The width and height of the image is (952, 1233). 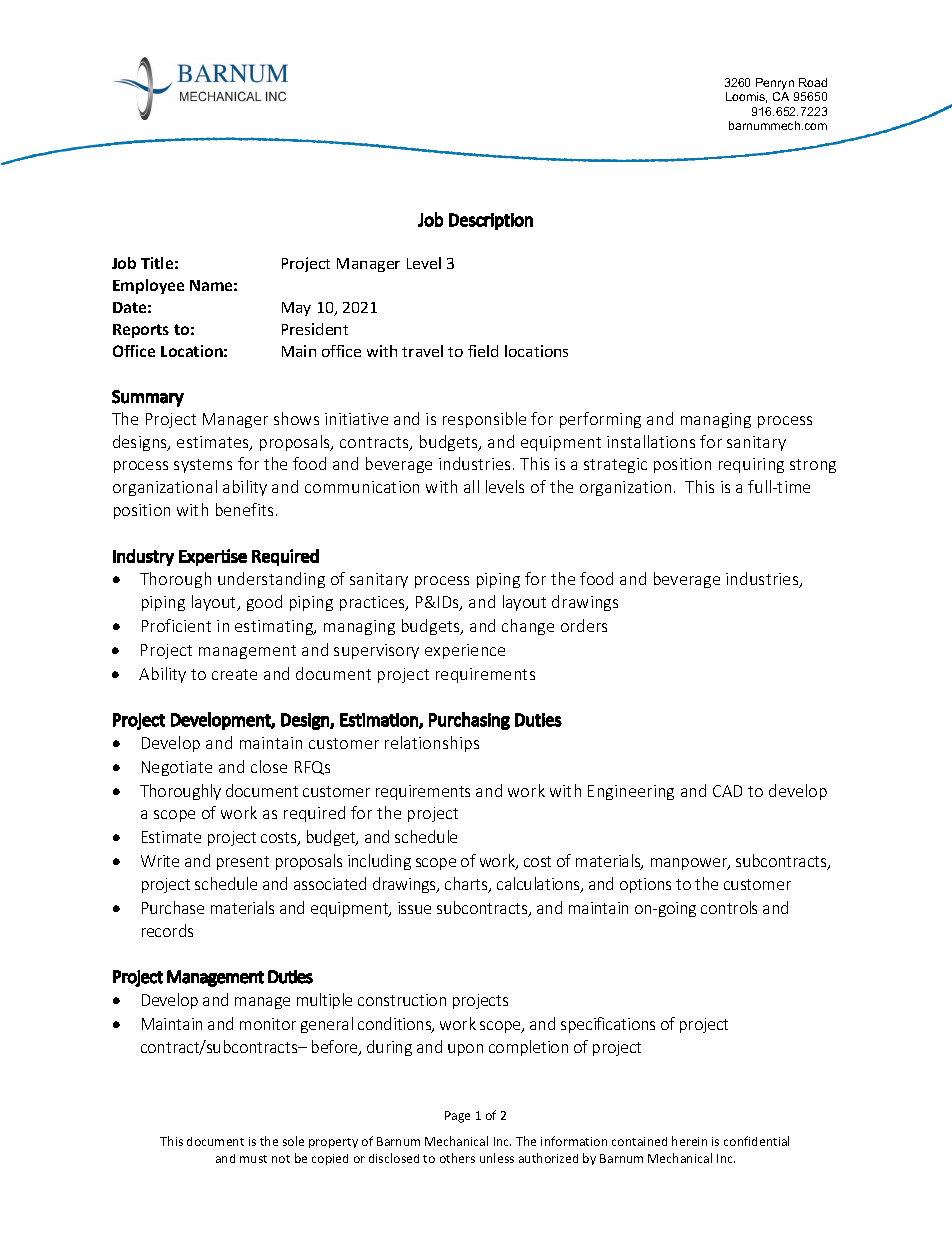 What do you see at coordinates (651, 441) in the image?
I see `installations` at bounding box center [651, 441].
